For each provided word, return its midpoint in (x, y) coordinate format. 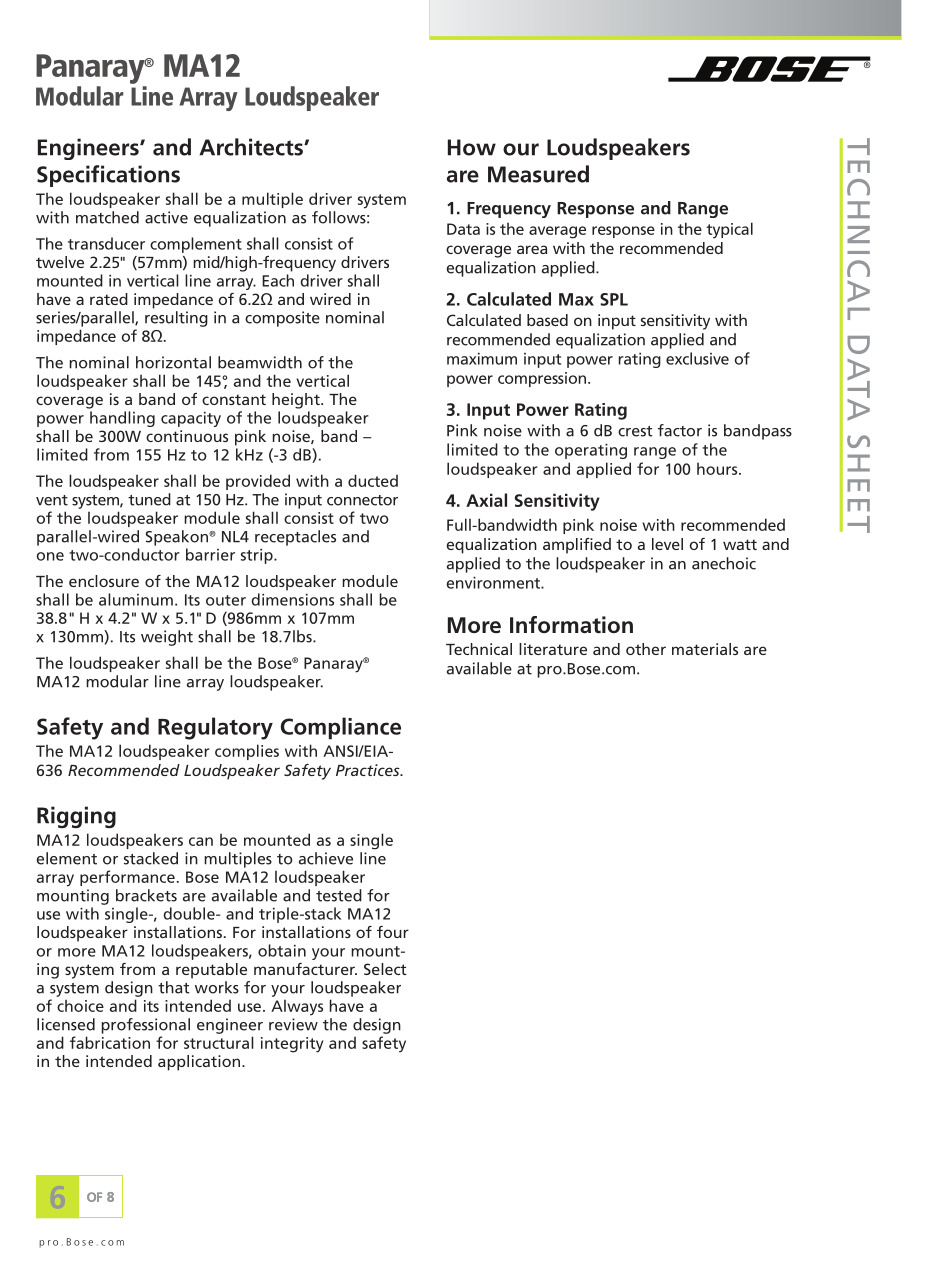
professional (146, 1026)
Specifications (108, 176)
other (646, 649)
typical (729, 230)
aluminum (136, 599)
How (472, 147)
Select (385, 969)
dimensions (292, 599)
